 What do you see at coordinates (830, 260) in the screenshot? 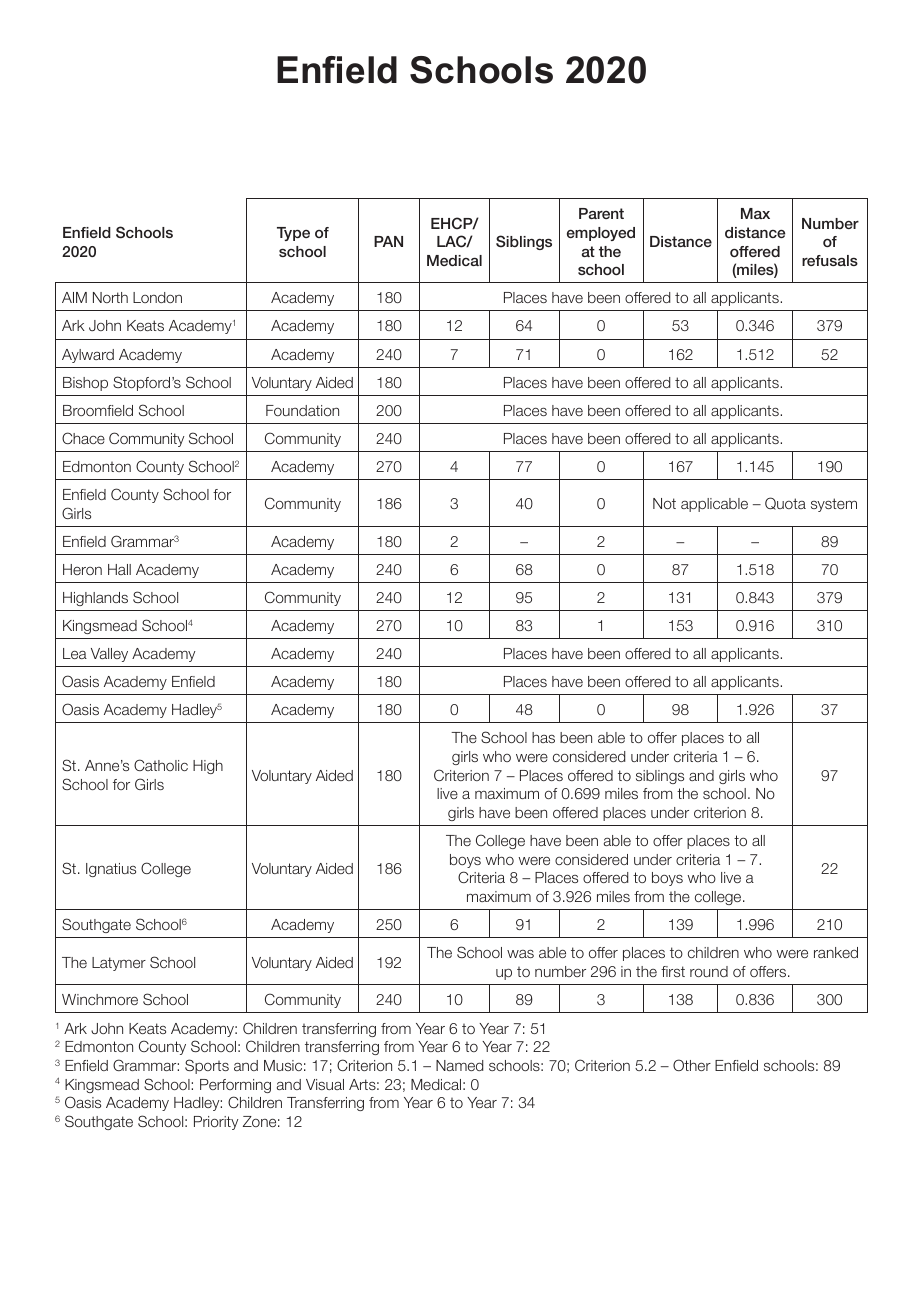
I see `refusals` at bounding box center [830, 260].
